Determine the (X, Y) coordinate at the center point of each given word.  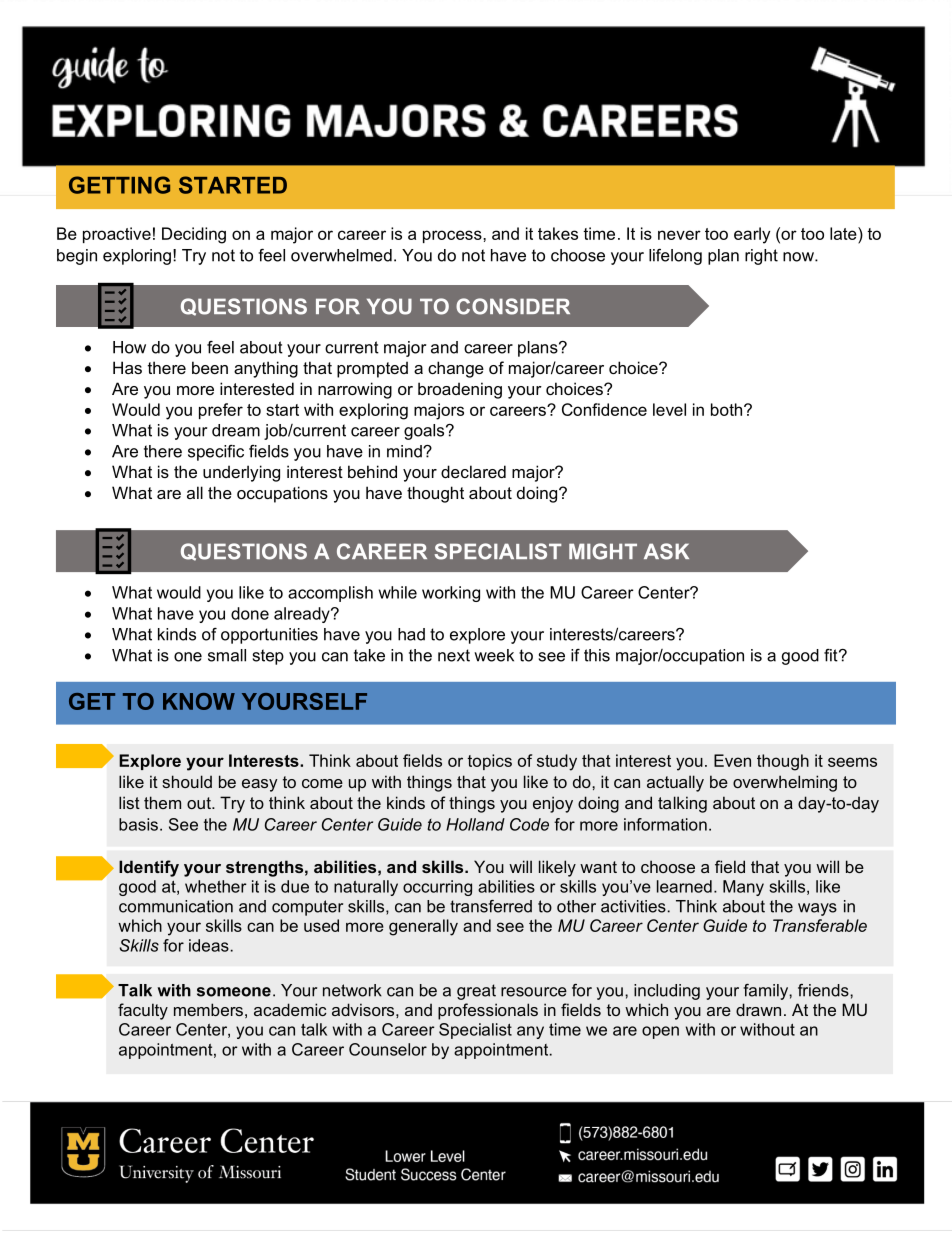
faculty (143, 1011)
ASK (666, 551)
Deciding (194, 235)
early (752, 235)
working (451, 594)
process (453, 236)
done (250, 613)
